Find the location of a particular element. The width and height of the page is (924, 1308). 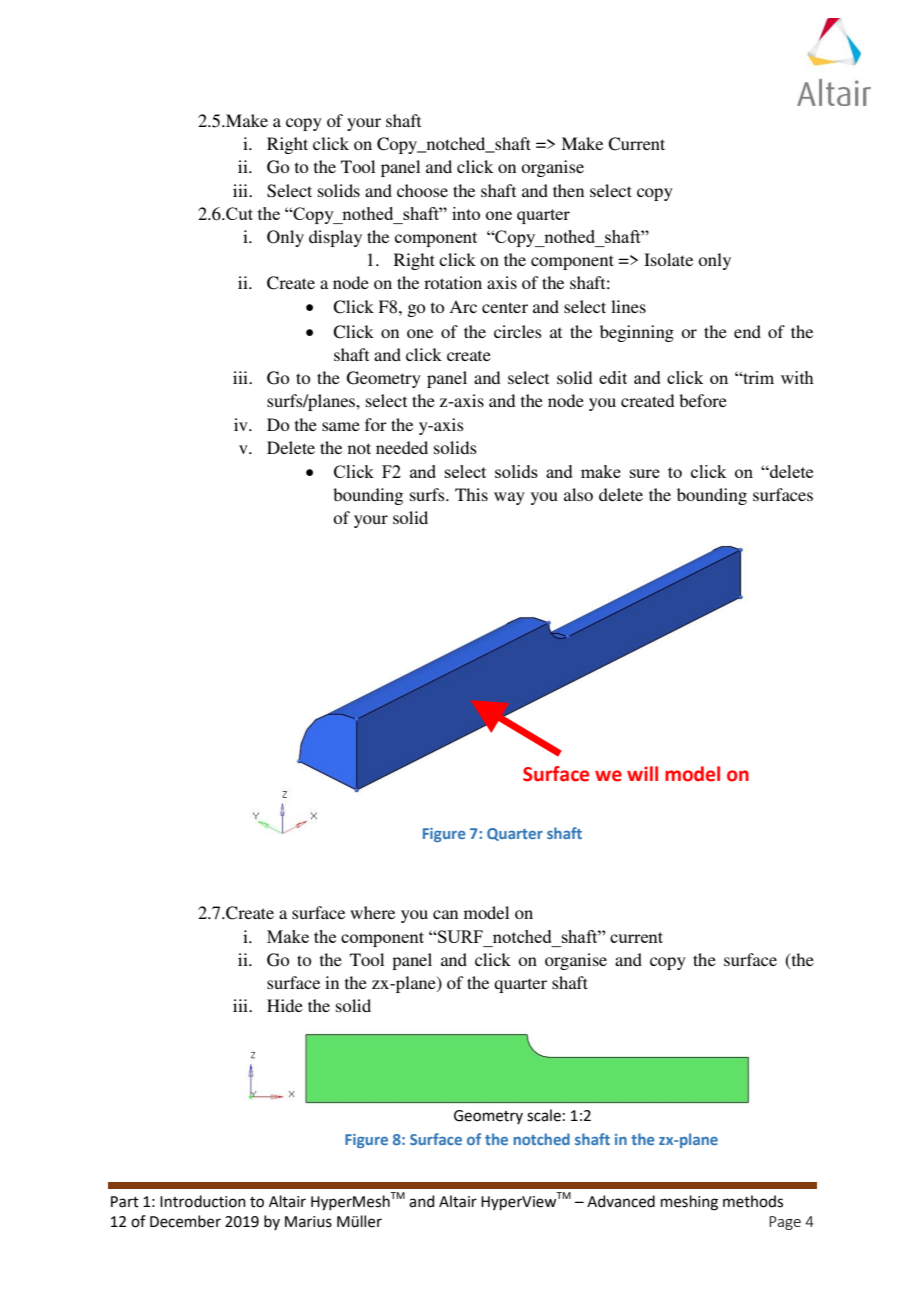

display is located at coordinates (335, 238).
